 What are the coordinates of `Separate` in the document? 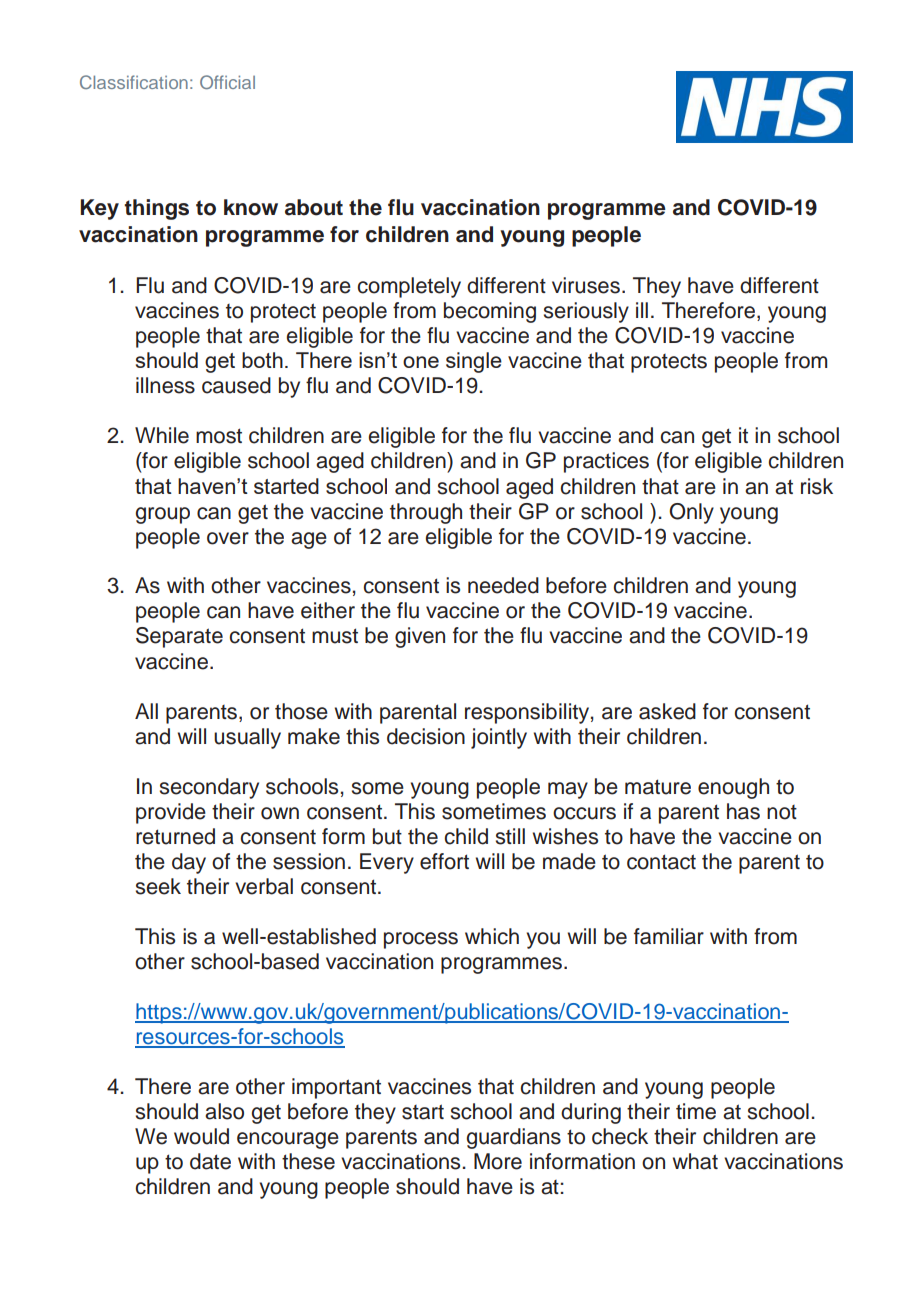 It's located at (179, 637).
